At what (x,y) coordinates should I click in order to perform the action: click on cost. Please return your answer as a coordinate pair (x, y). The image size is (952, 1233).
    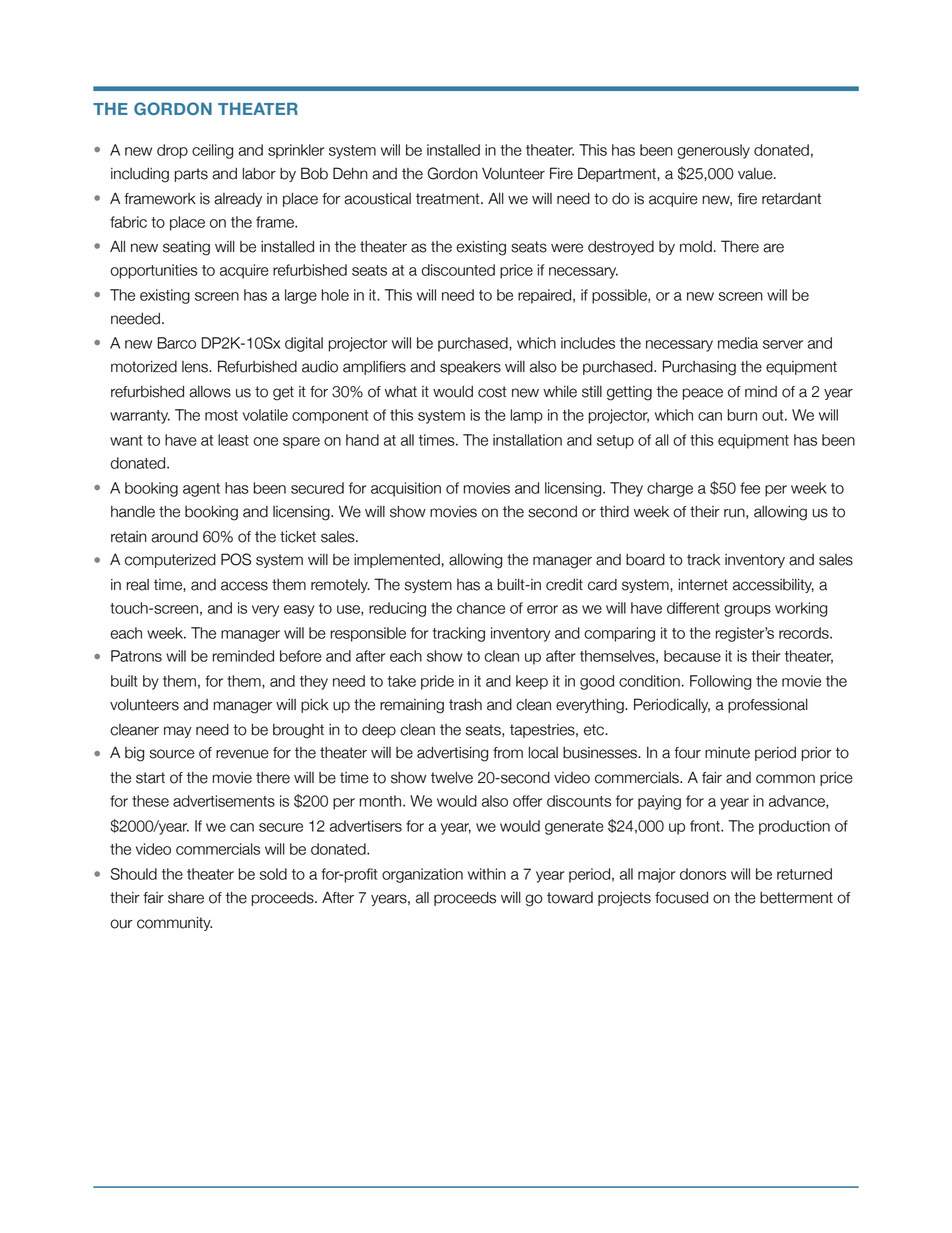
    Looking at the image, I should click on (492, 392).
